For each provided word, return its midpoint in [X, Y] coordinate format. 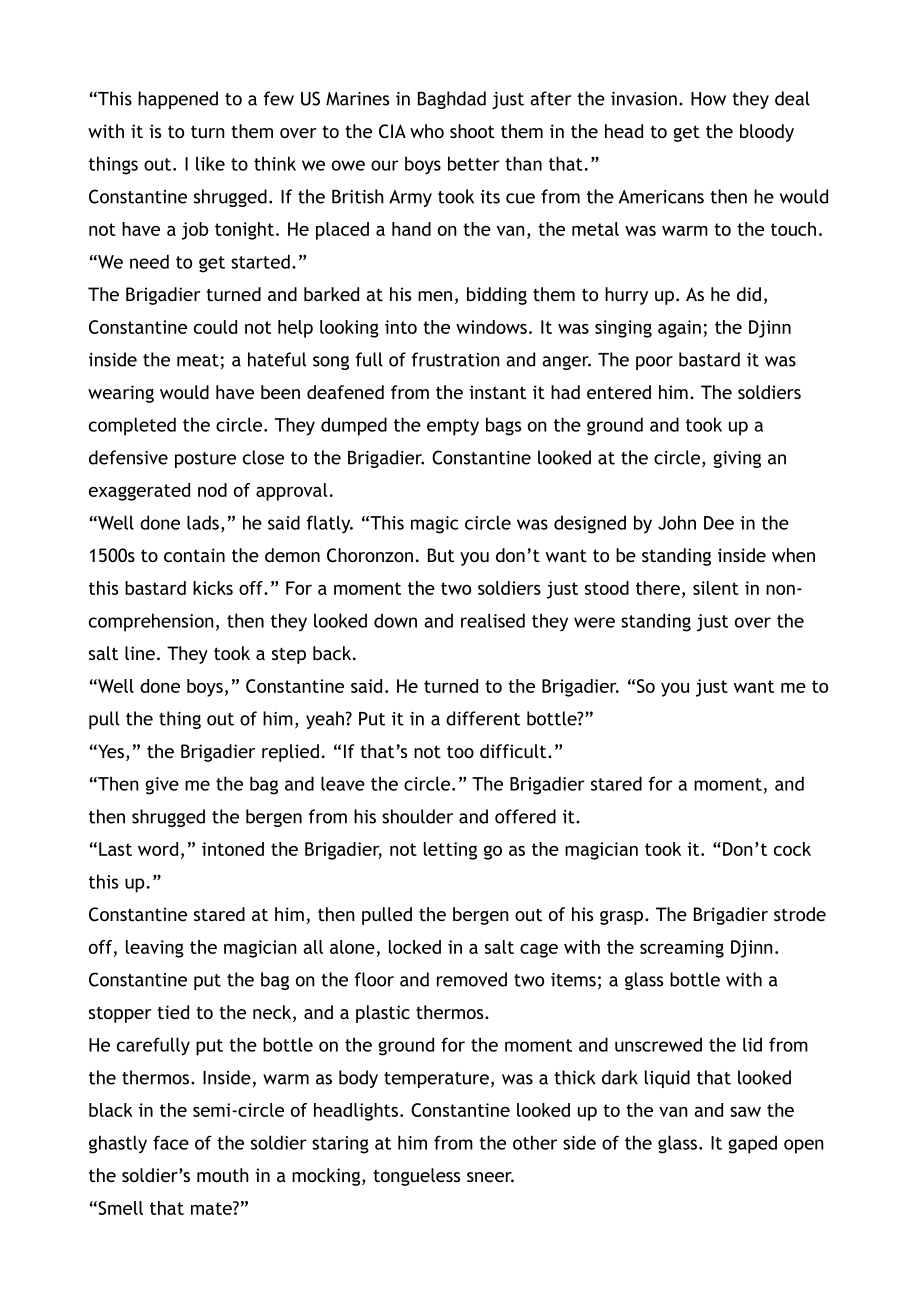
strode [800, 914]
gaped [752, 1144]
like [210, 163]
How [708, 99]
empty [453, 427]
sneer [490, 1177]
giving [737, 459]
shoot [472, 131]
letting [450, 851]
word [158, 849]
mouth [223, 1175]
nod [212, 490]
